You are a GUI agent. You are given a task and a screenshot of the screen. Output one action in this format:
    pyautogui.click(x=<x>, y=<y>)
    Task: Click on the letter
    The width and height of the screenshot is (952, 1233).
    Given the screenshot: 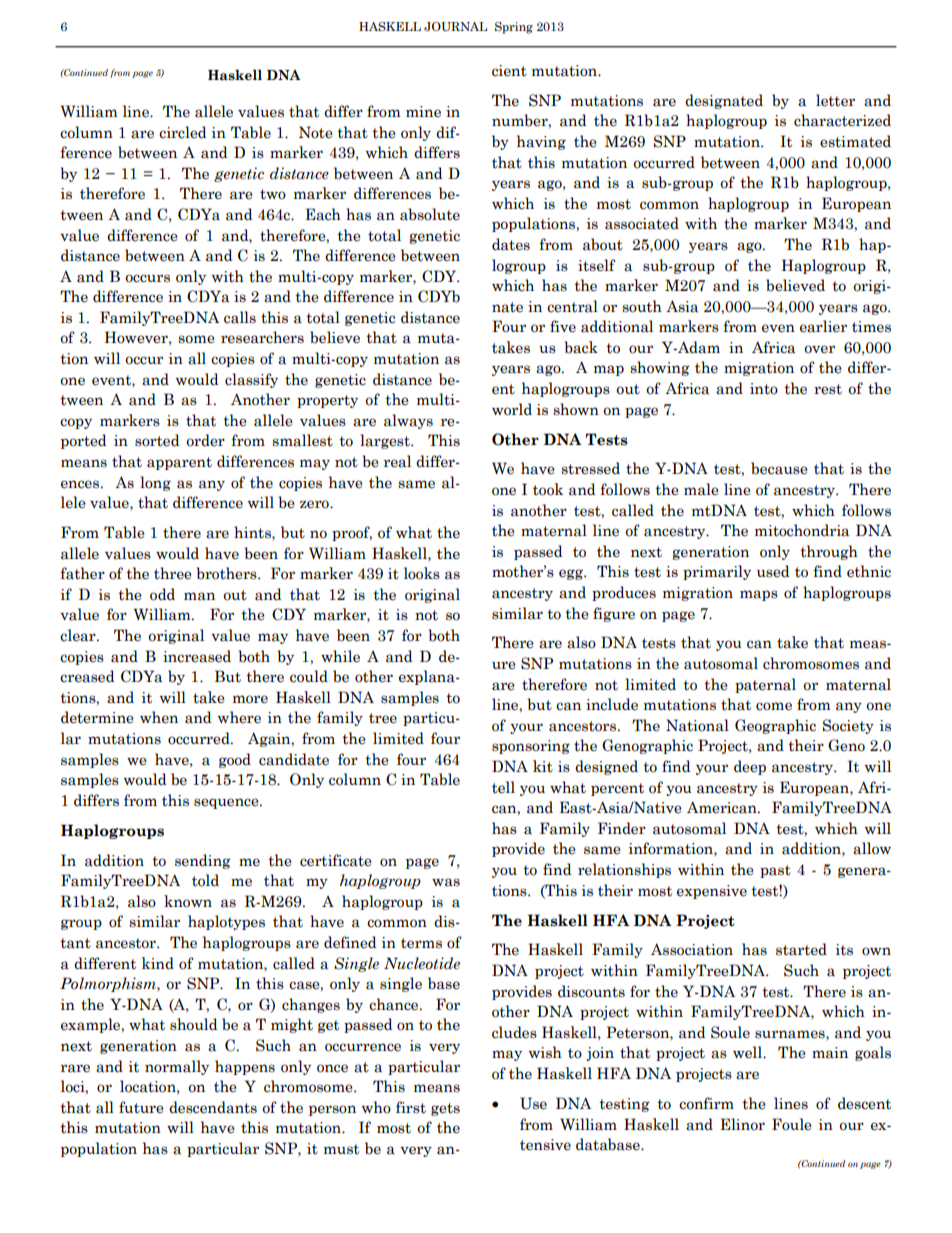 What is the action you would take?
    pyautogui.click(x=835, y=100)
